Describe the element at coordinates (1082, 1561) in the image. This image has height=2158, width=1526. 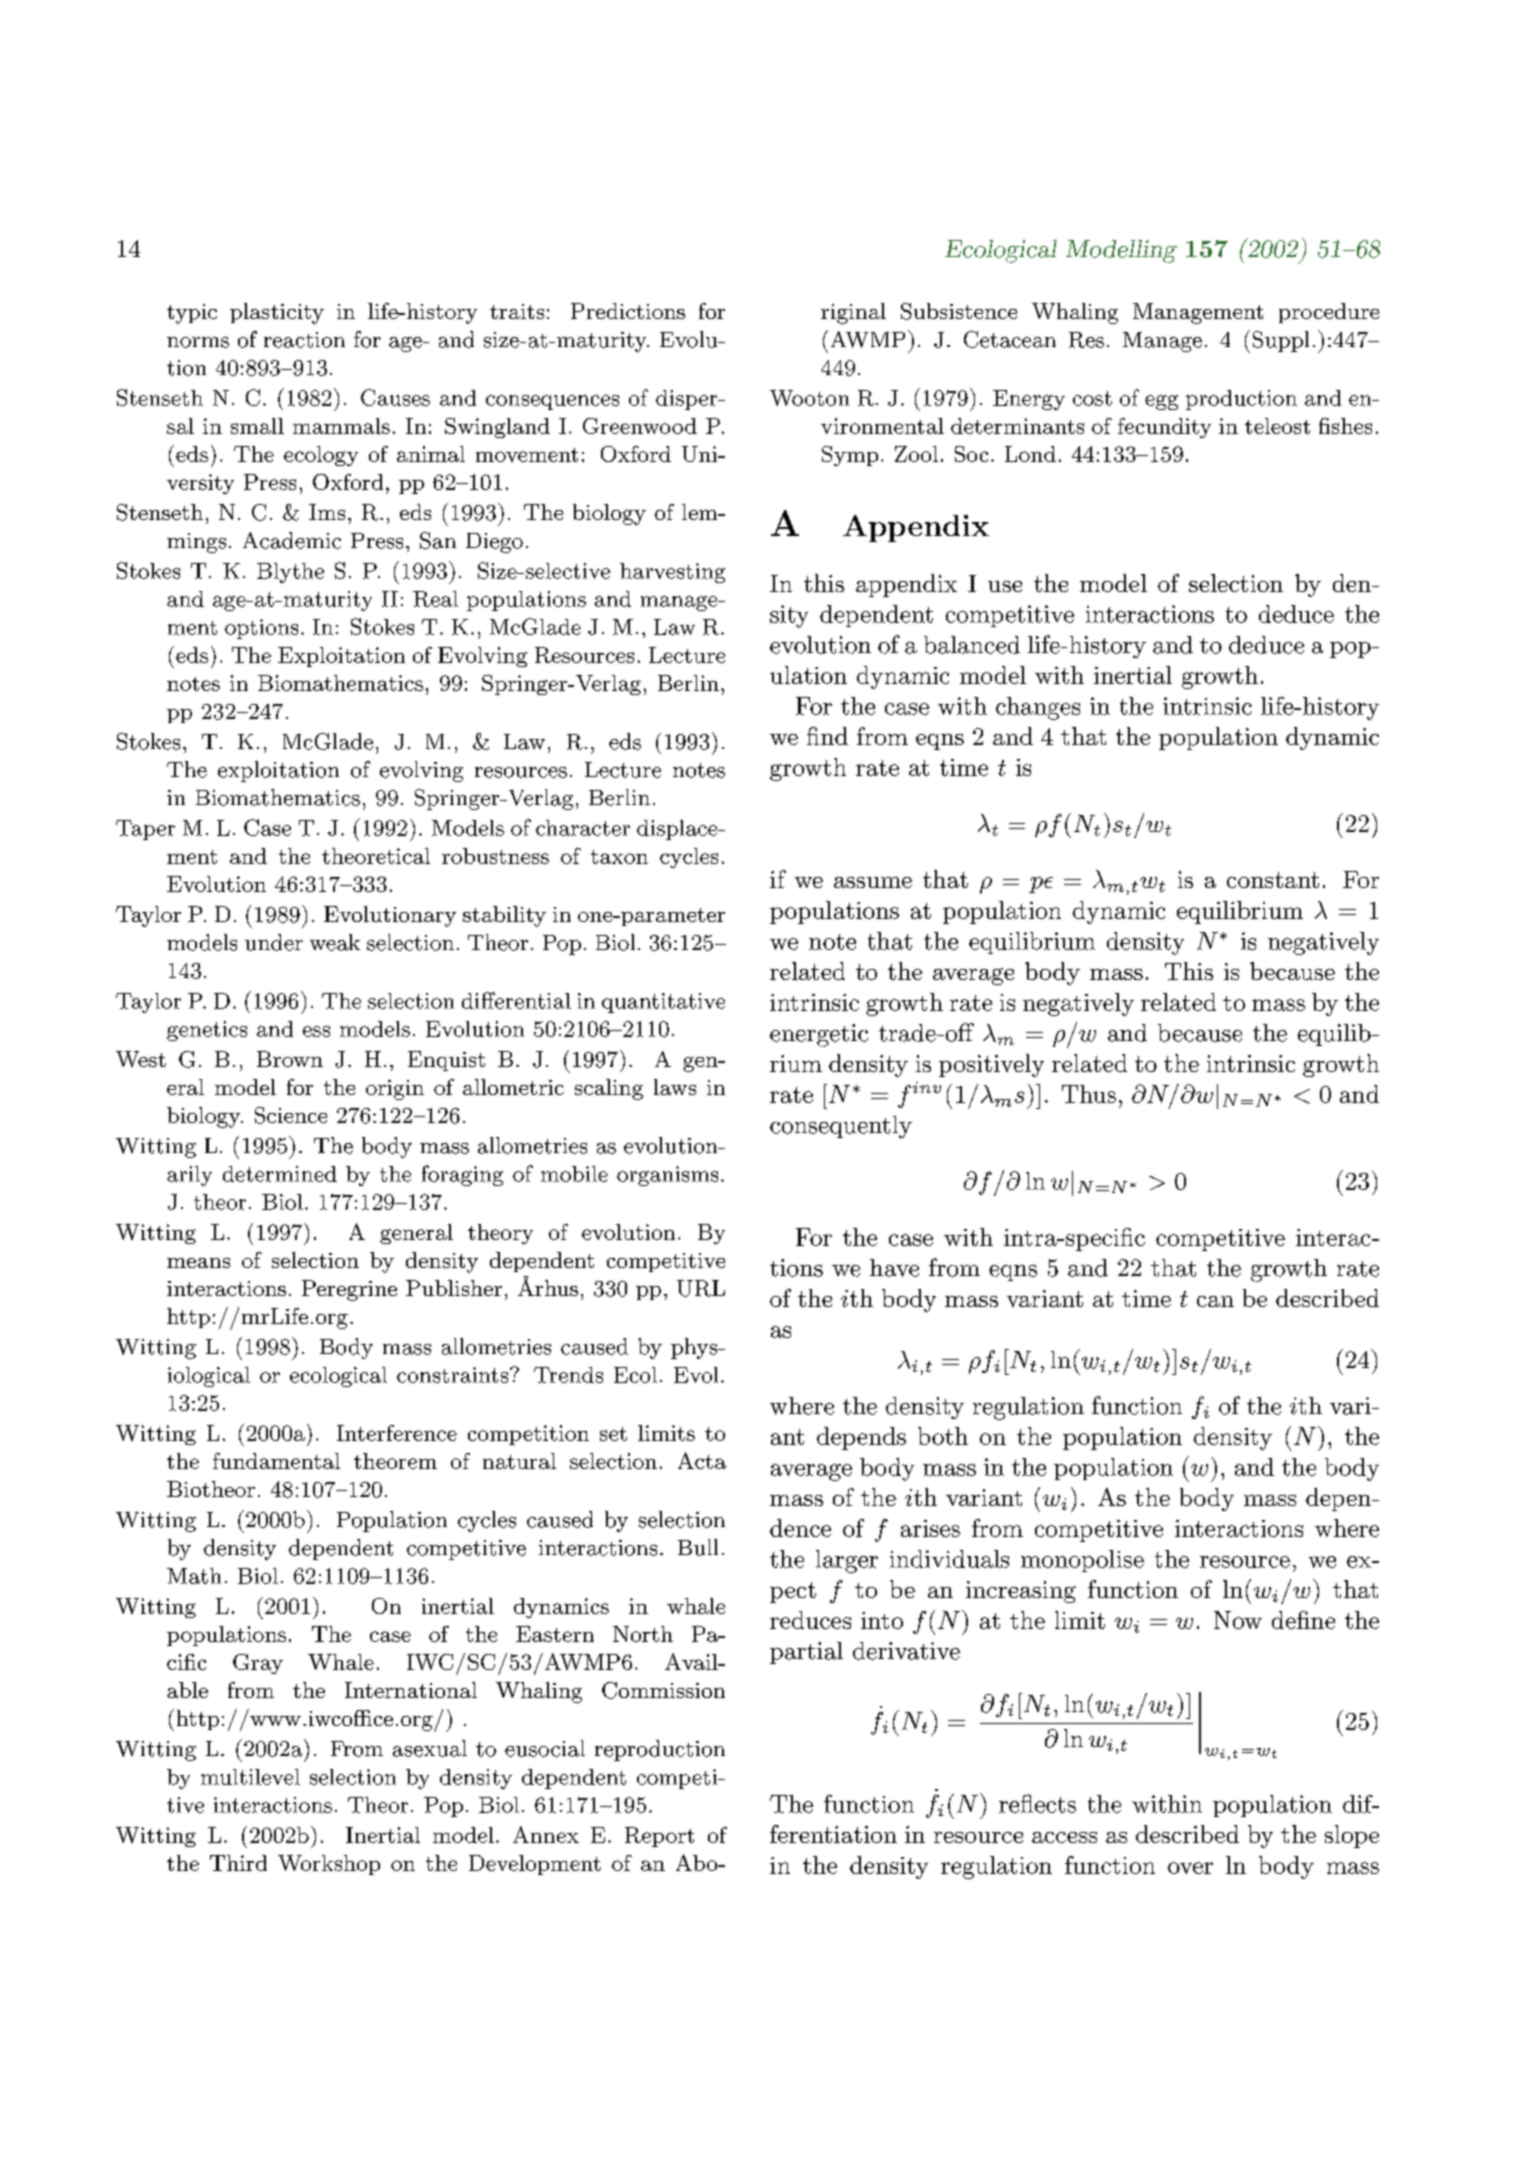
I see `monopolise` at that location.
